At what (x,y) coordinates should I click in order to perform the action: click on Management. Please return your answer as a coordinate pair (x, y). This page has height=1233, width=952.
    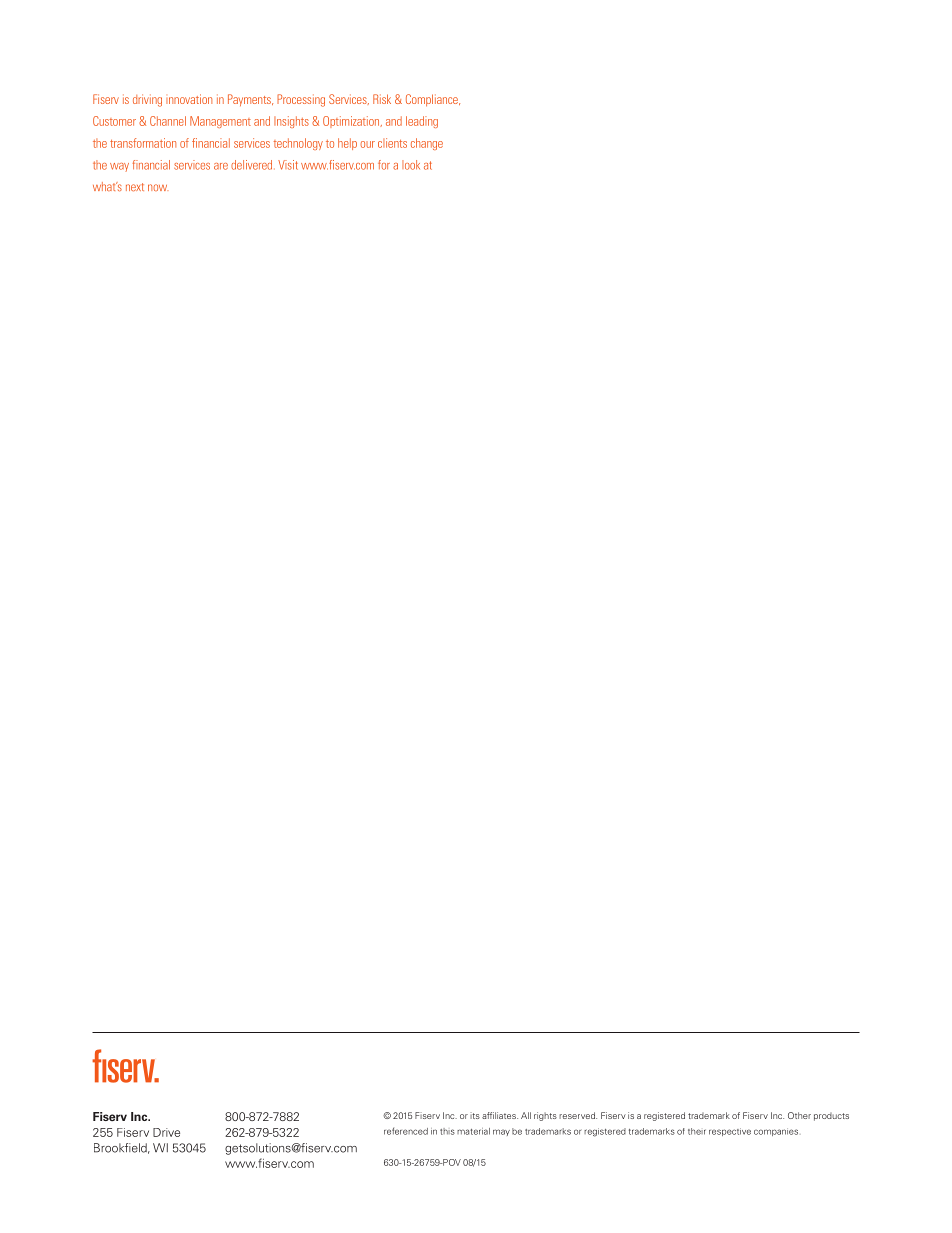
    Looking at the image, I should click on (220, 122).
